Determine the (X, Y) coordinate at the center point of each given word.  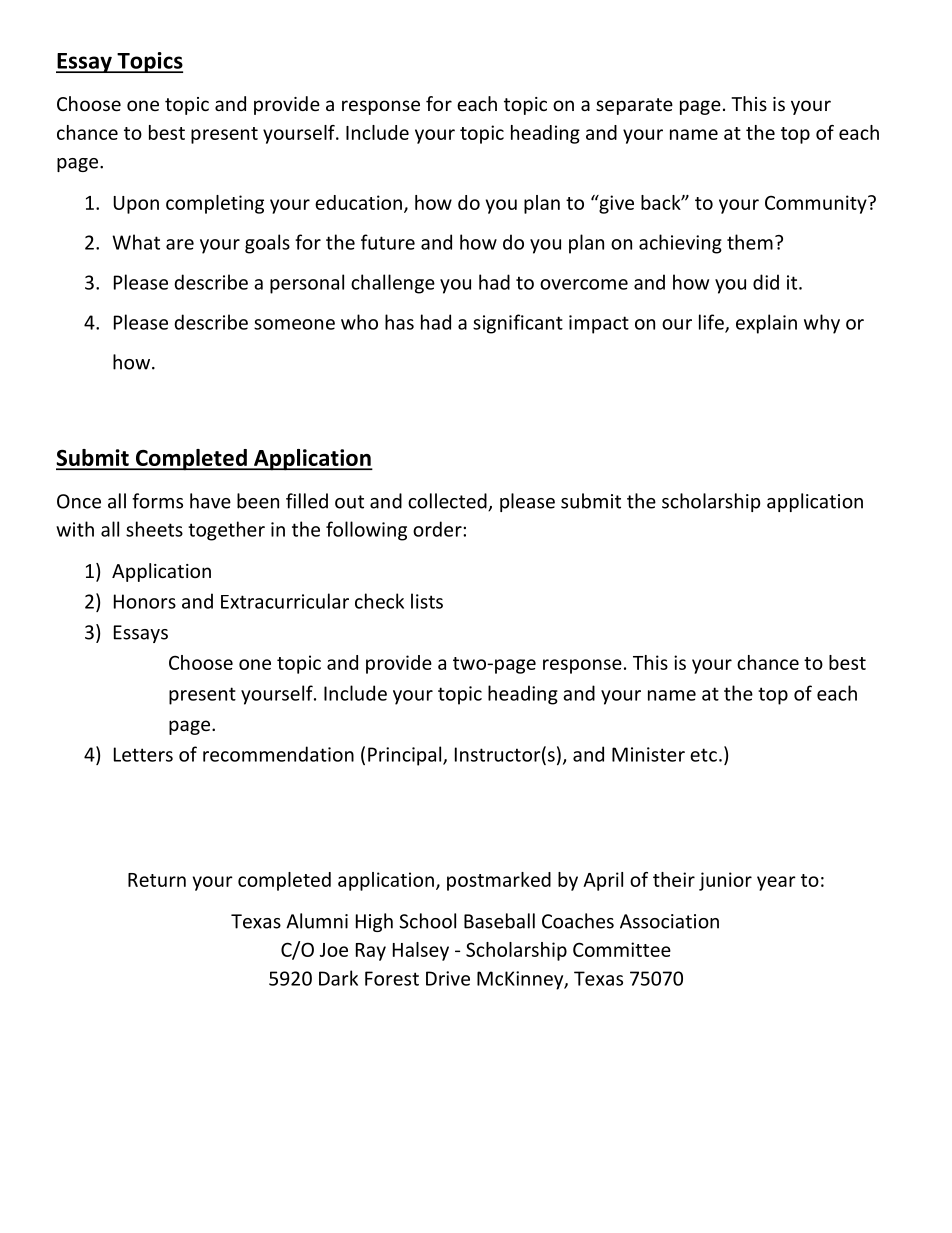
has (399, 322)
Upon (136, 205)
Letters (143, 754)
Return (157, 880)
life (712, 323)
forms (157, 501)
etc (703, 755)
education (358, 202)
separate (634, 106)
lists (427, 601)
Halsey (421, 951)
